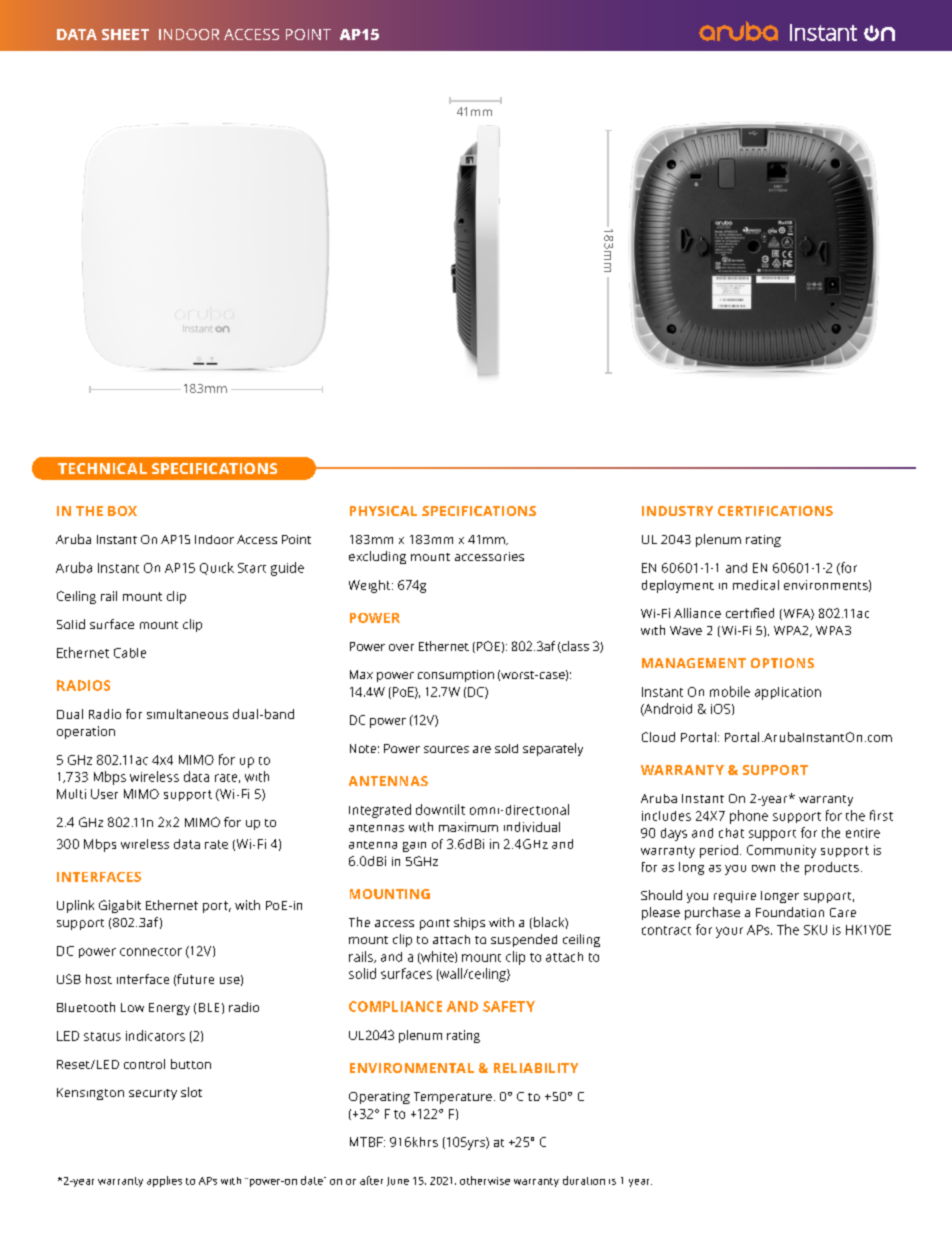  What do you see at coordinates (130, 653) in the page?
I see `Cable` at bounding box center [130, 653].
